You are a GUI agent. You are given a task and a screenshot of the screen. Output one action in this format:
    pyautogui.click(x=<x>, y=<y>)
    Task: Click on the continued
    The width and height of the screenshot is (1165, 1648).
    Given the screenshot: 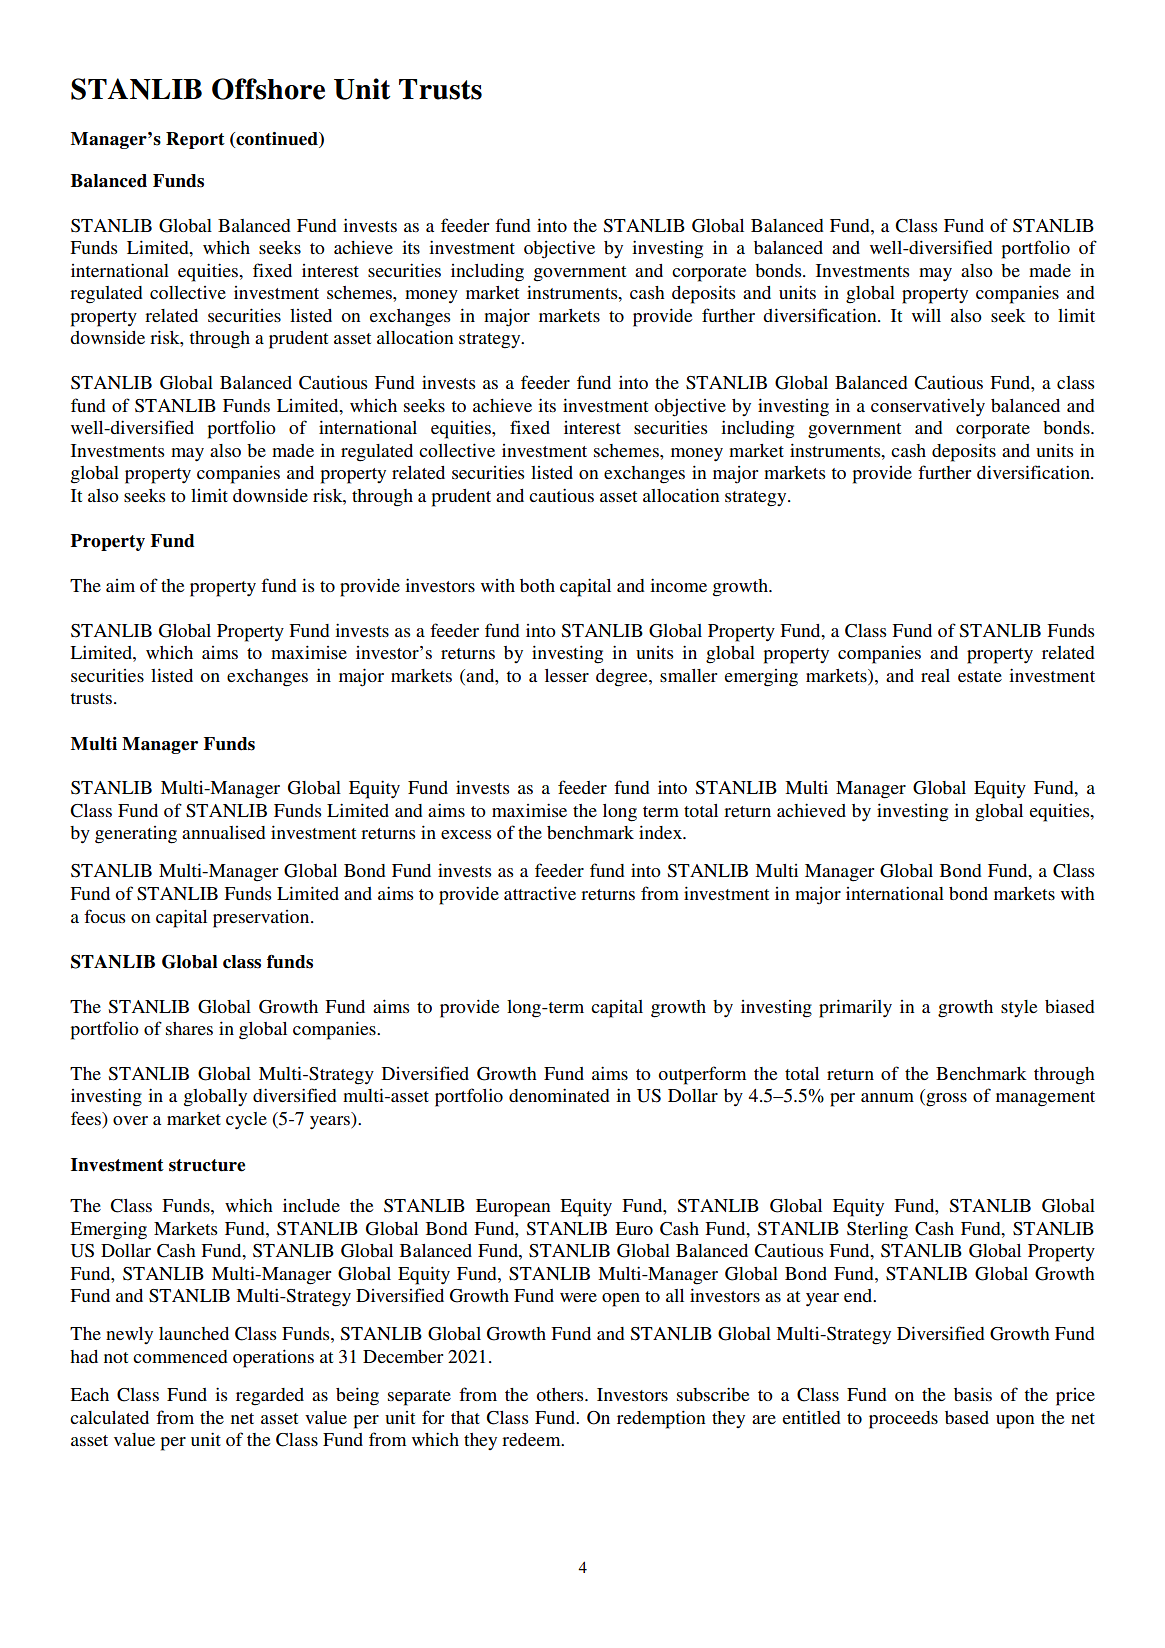 What is the action you would take?
    pyautogui.click(x=277, y=140)
